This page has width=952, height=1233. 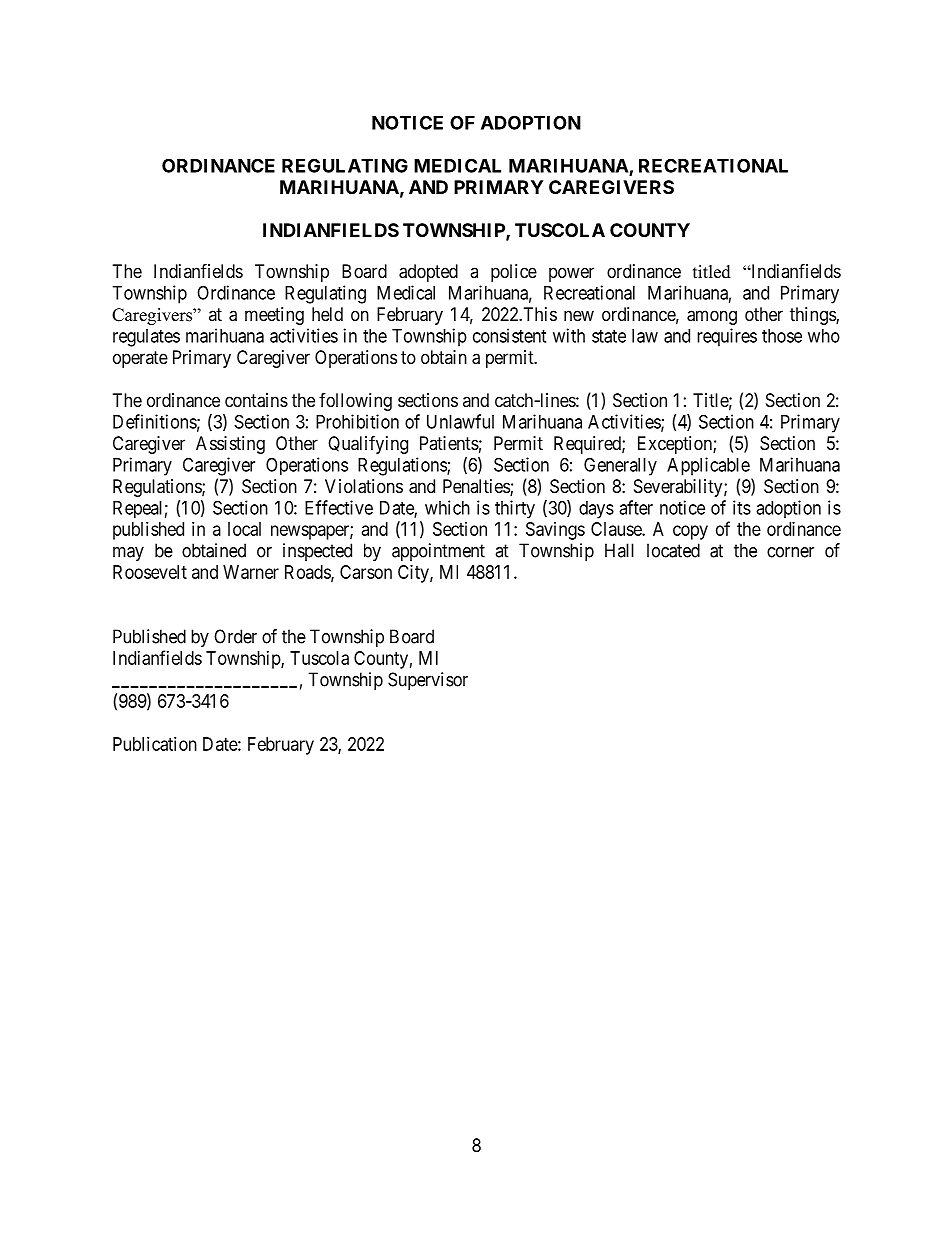 I want to click on police, so click(x=514, y=273).
